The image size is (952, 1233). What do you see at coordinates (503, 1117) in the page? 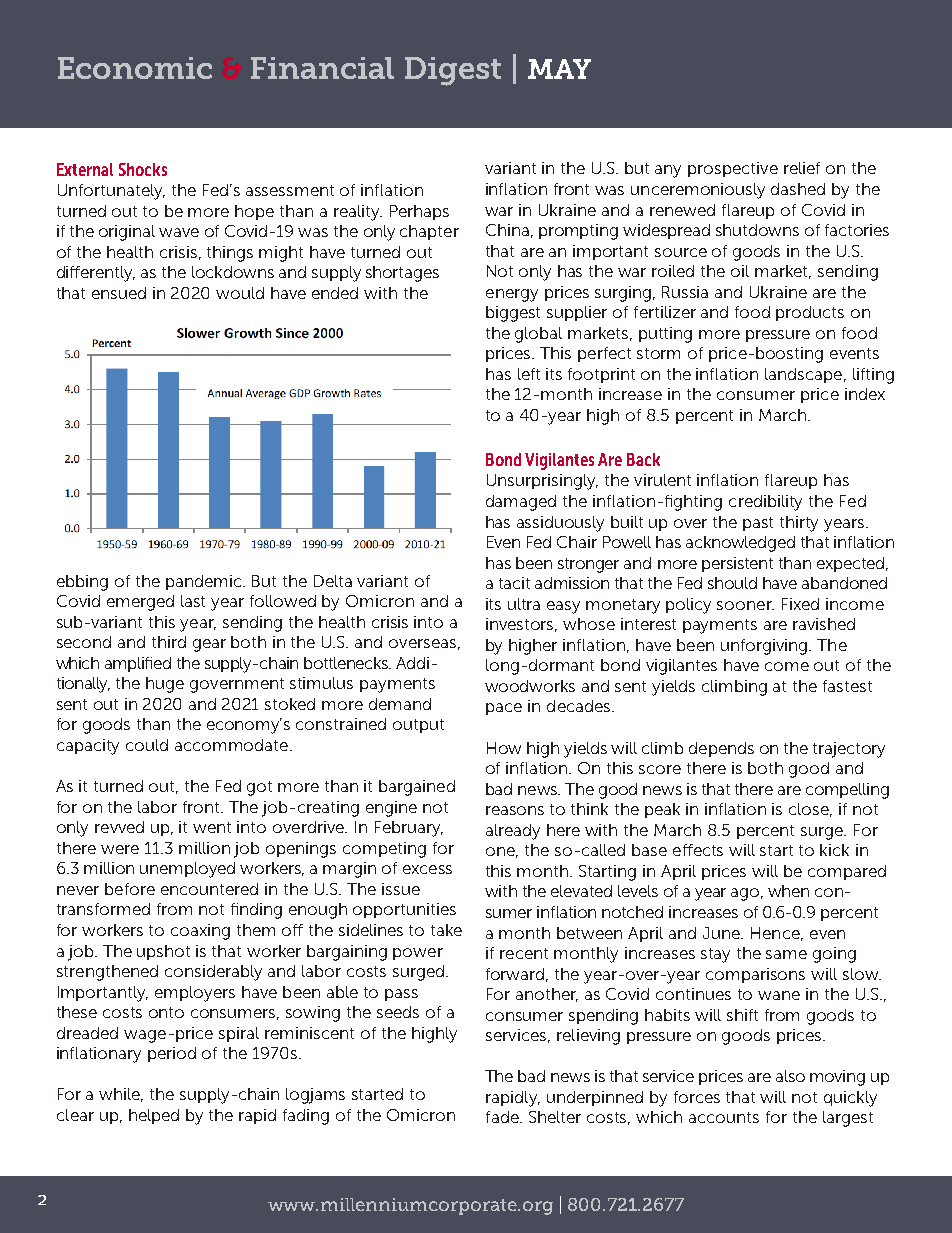
I see `fade` at bounding box center [503, 1117].
